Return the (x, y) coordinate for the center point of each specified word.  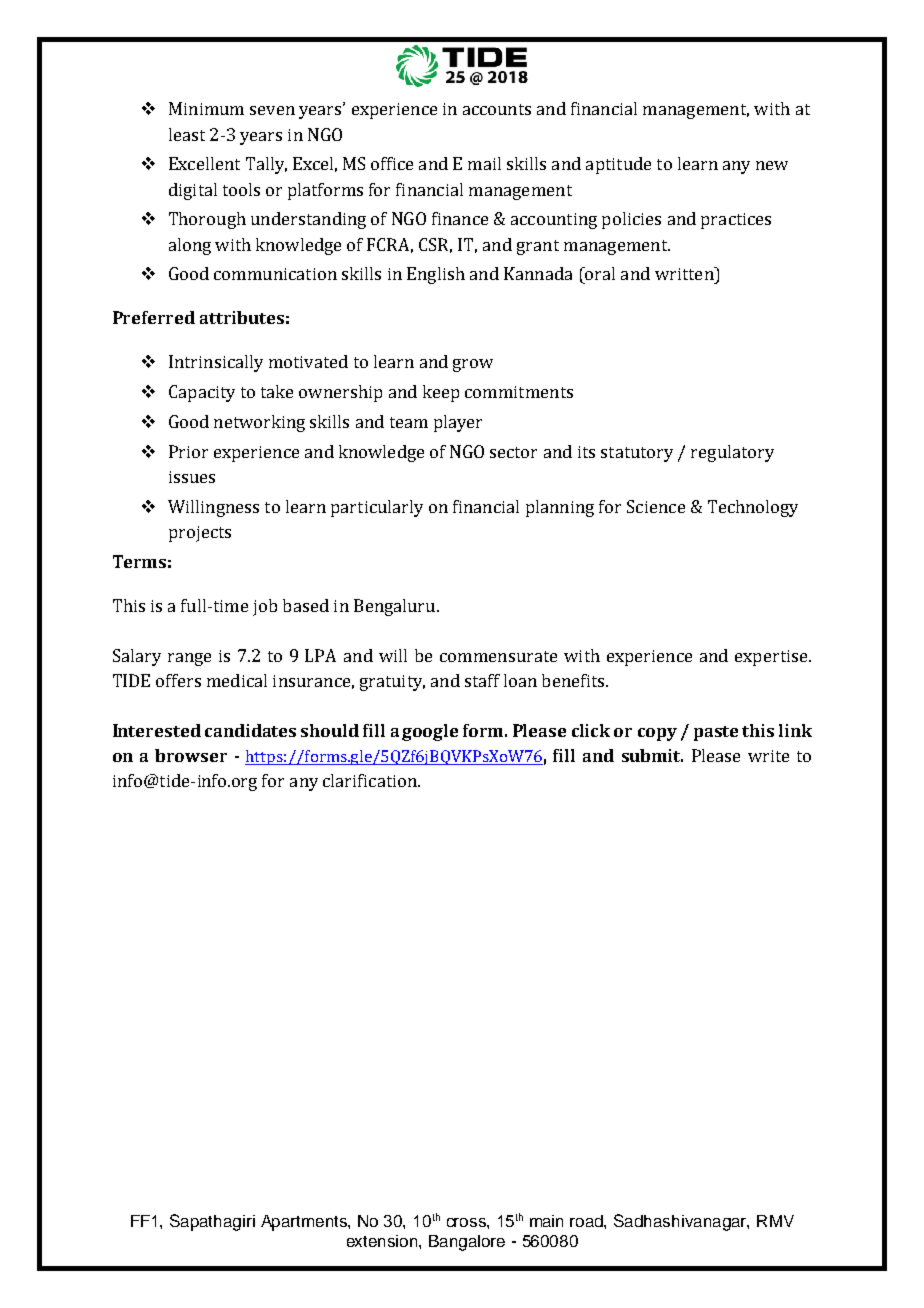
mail (484, 163)
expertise (772, 658)
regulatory (732, 453)
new (772, 165)
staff (482, 680)
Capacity (202, 393)
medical (237, 680)
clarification (371, 780)
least (187, 134)
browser (191, 755)
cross (467, 1222)
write (768, 756)
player (458, 423)
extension (383, 1241)
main (546, 1221)
